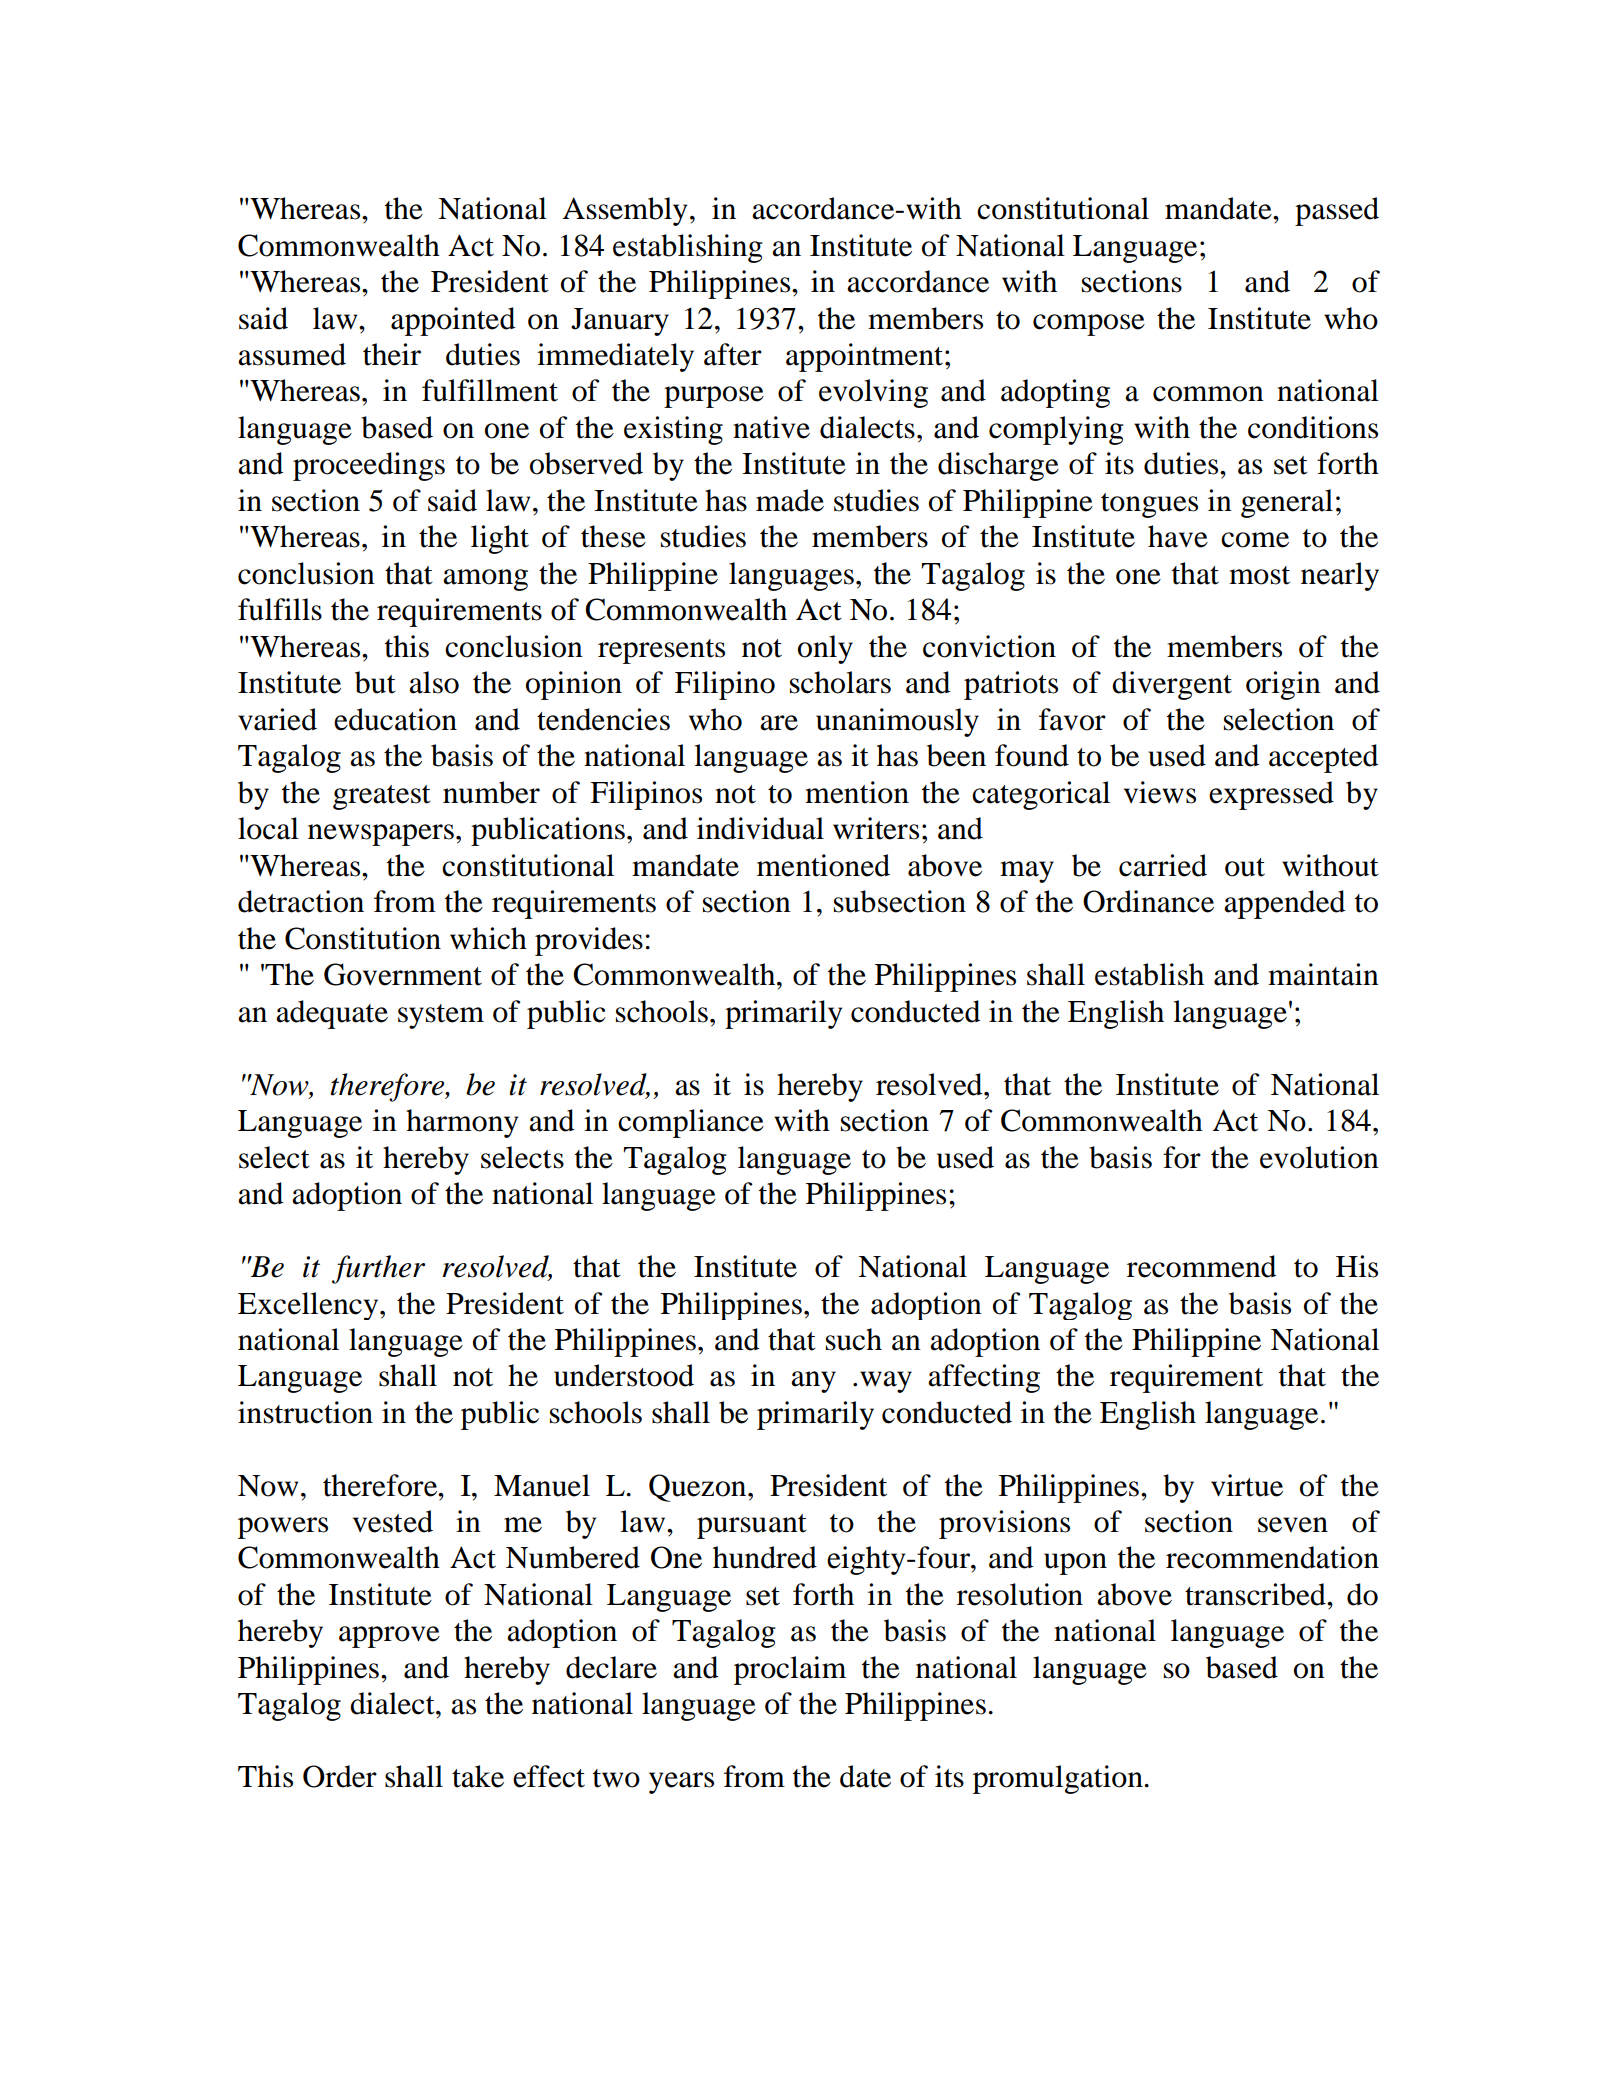 The width and height of the image is (1617, 2093). I want to click on appointed, so click(453, 321).
